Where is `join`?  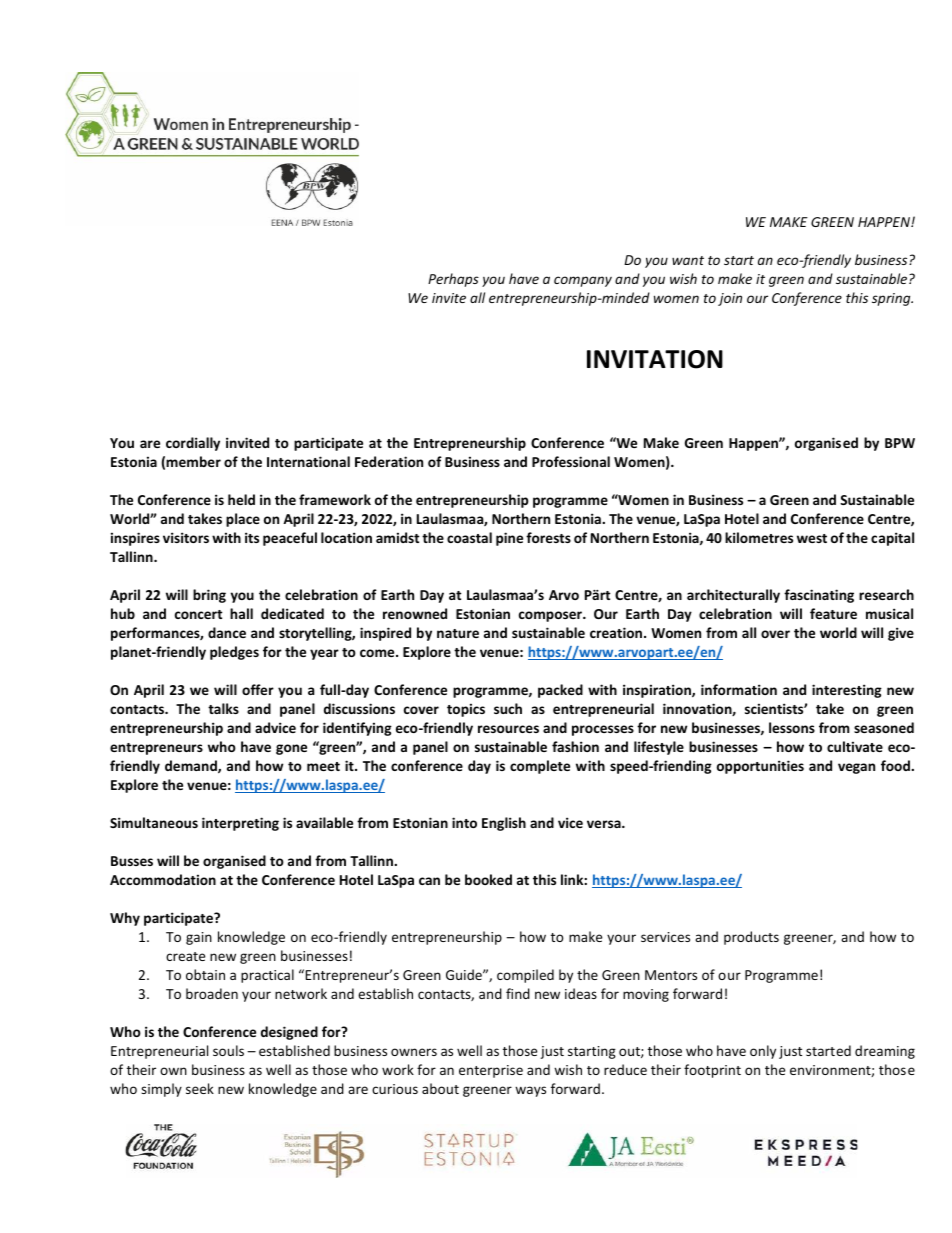
join is located at coordinates (730, 299).
